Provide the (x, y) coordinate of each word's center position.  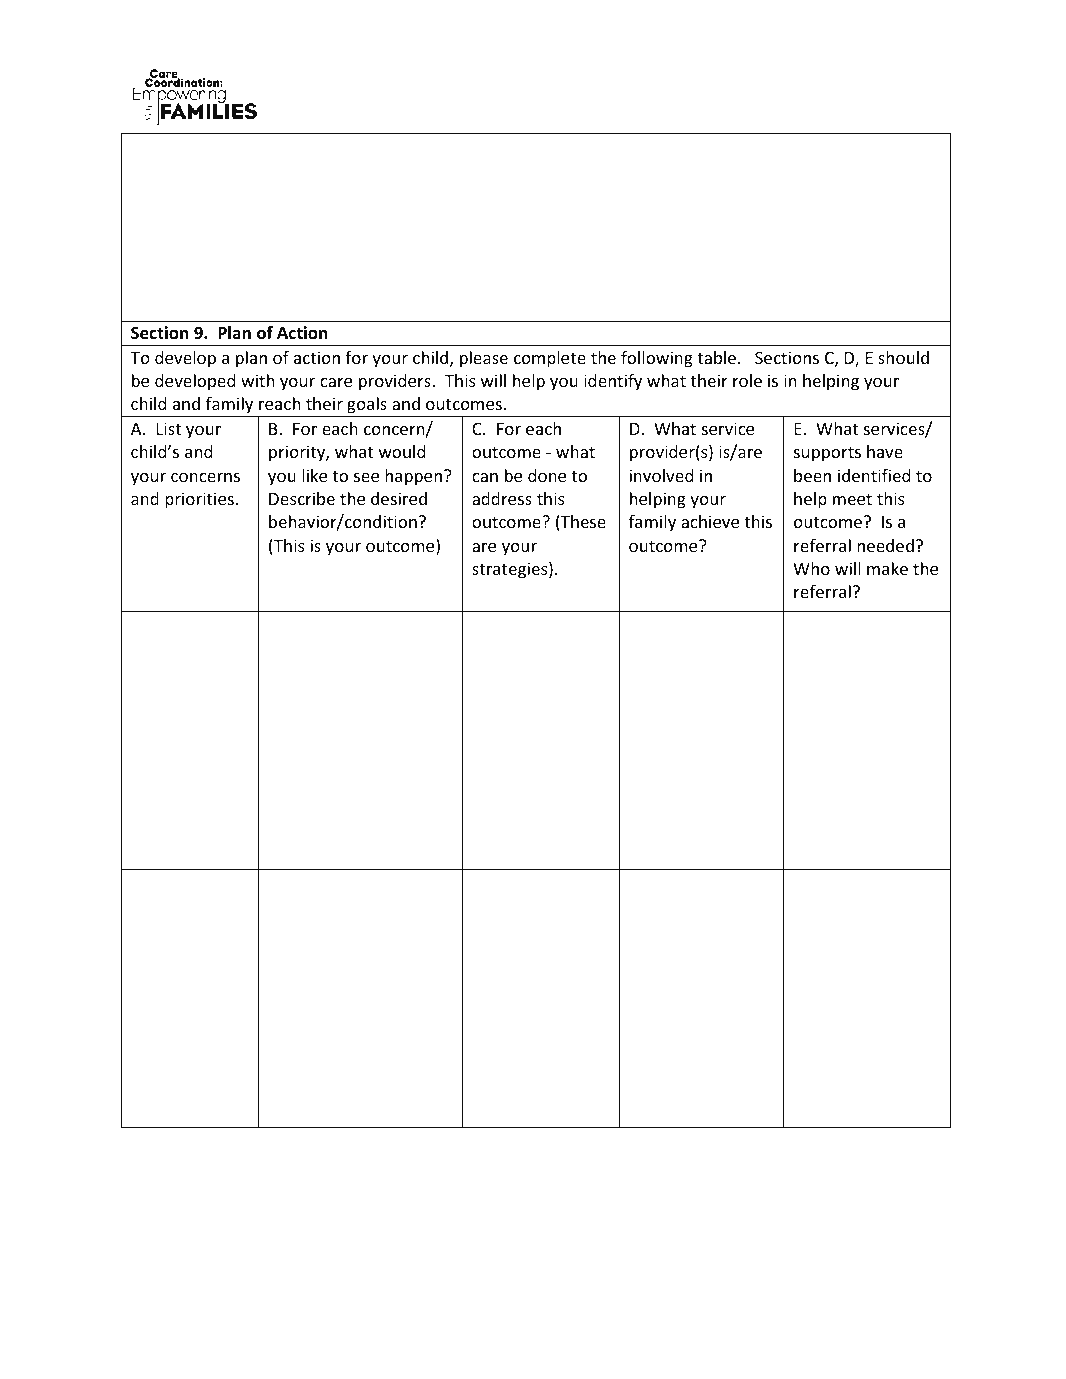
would (402, 451)
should (903, 357)
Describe (302, 498)
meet (852, 499)
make (887, 568)
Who (811, 568)
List (169, 428)
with (258, 380)
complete (550, 359)
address (502, 498)
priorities (199, 500)
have (885, 451)
